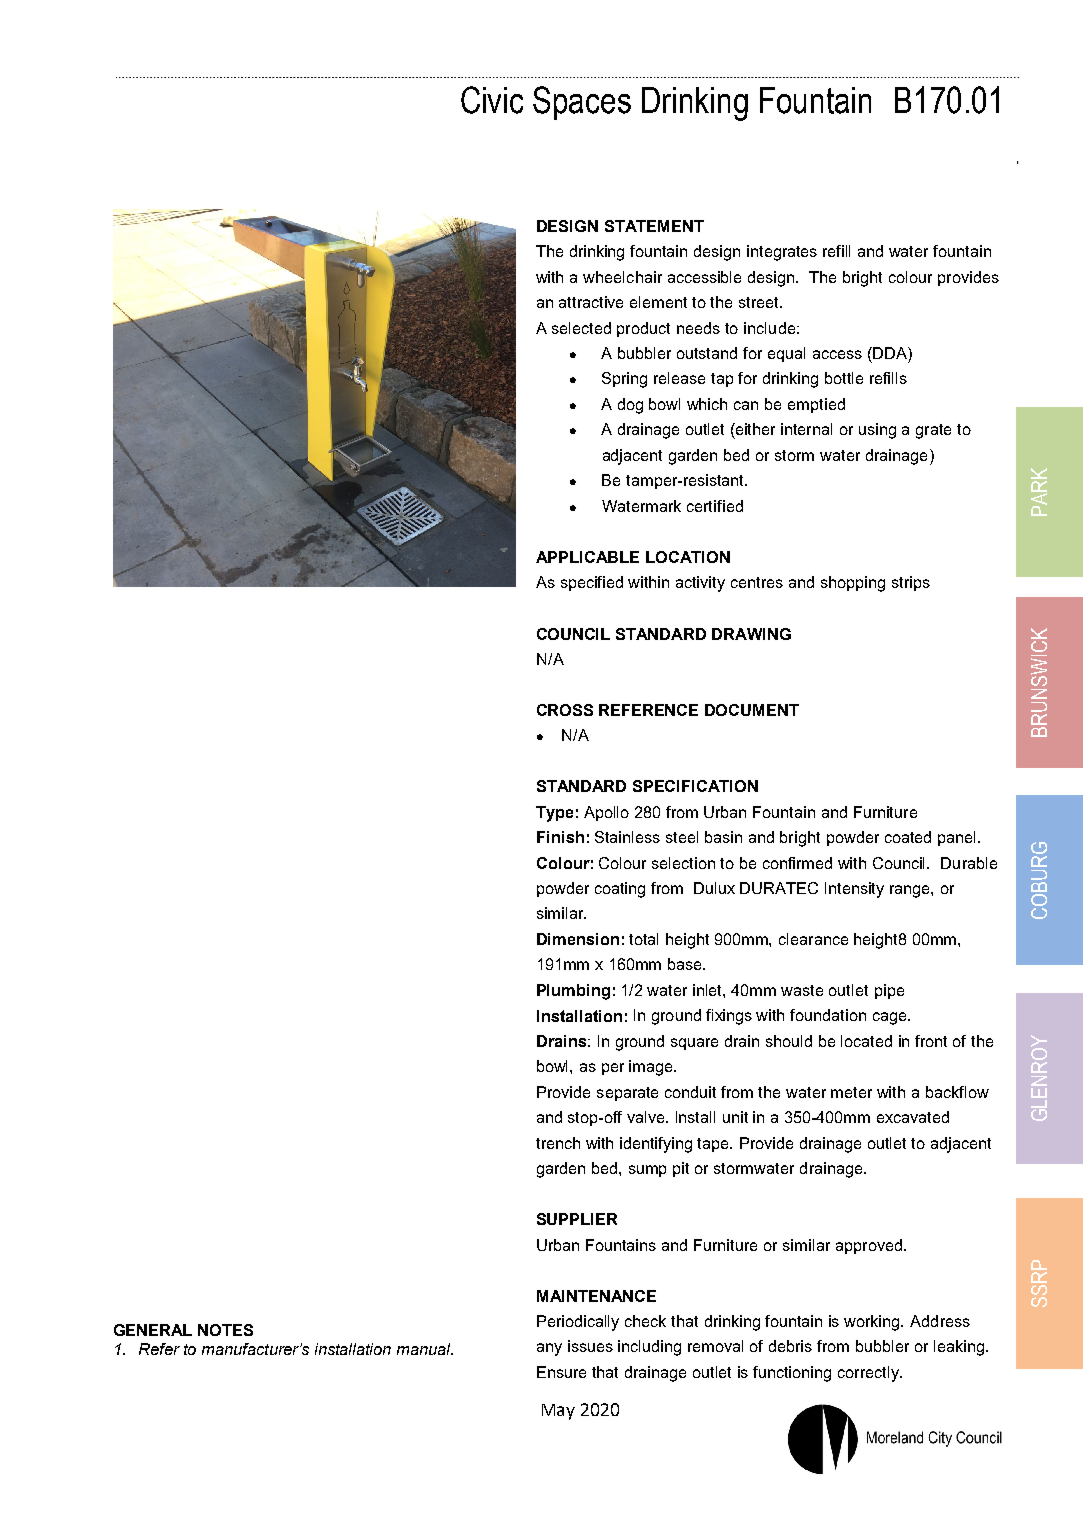 The height and width of the document is (1532, 1083). Describe the element at coordinates (582, 103) in the document. I see `Spaces` at that location.
